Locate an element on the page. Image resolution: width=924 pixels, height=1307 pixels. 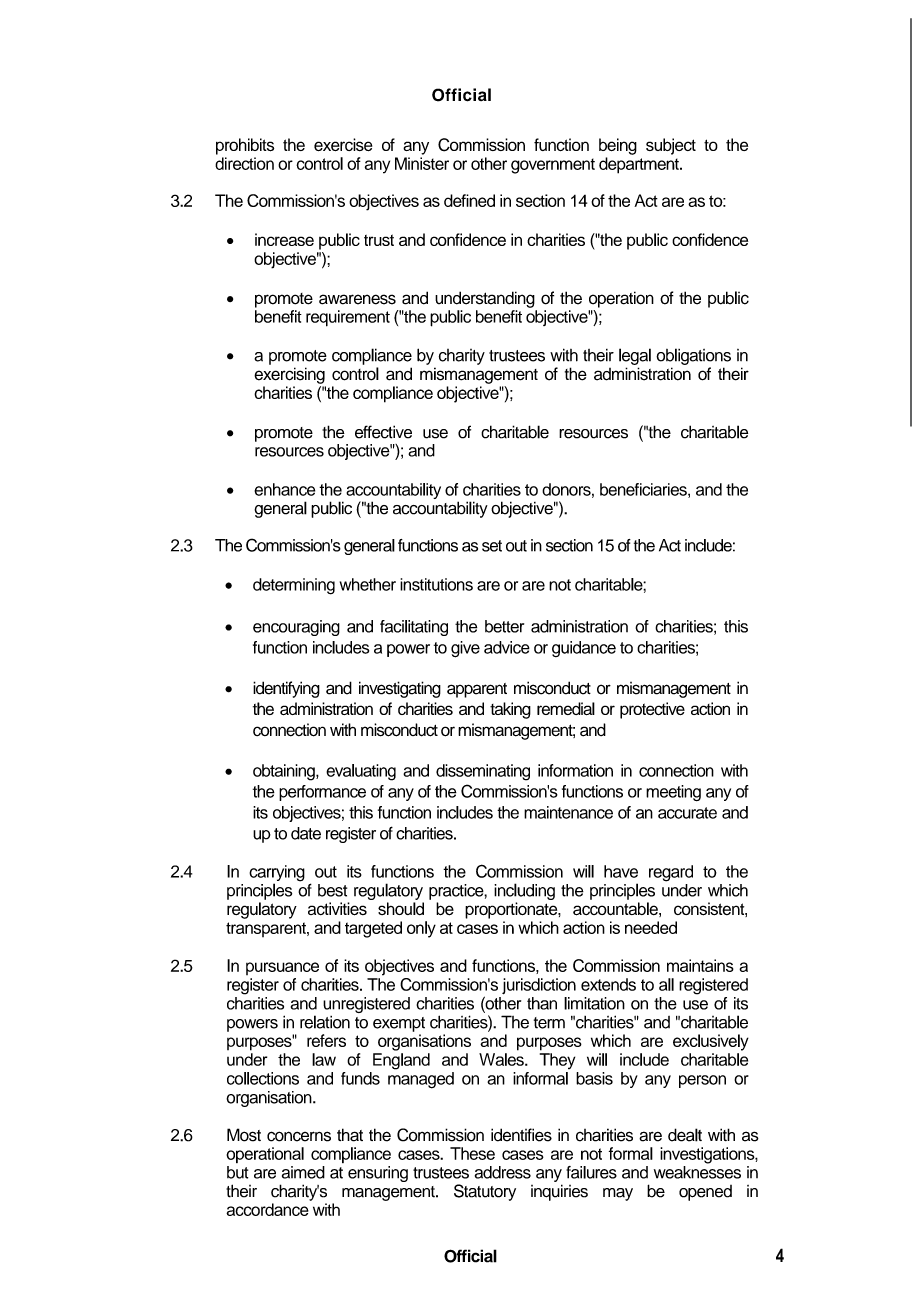
may is located at coordinates (618, 1194).
